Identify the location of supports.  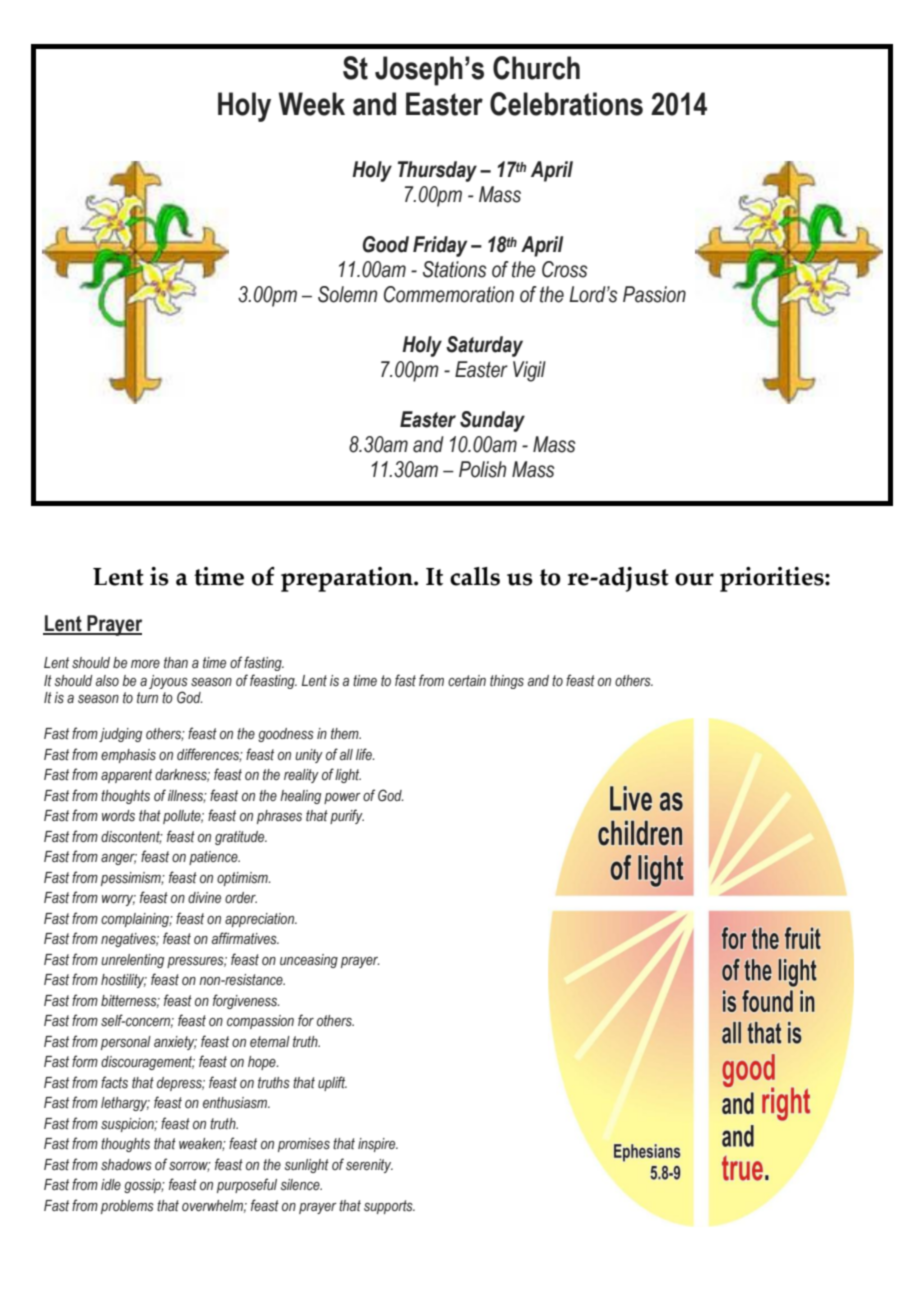
(389, 1207).
